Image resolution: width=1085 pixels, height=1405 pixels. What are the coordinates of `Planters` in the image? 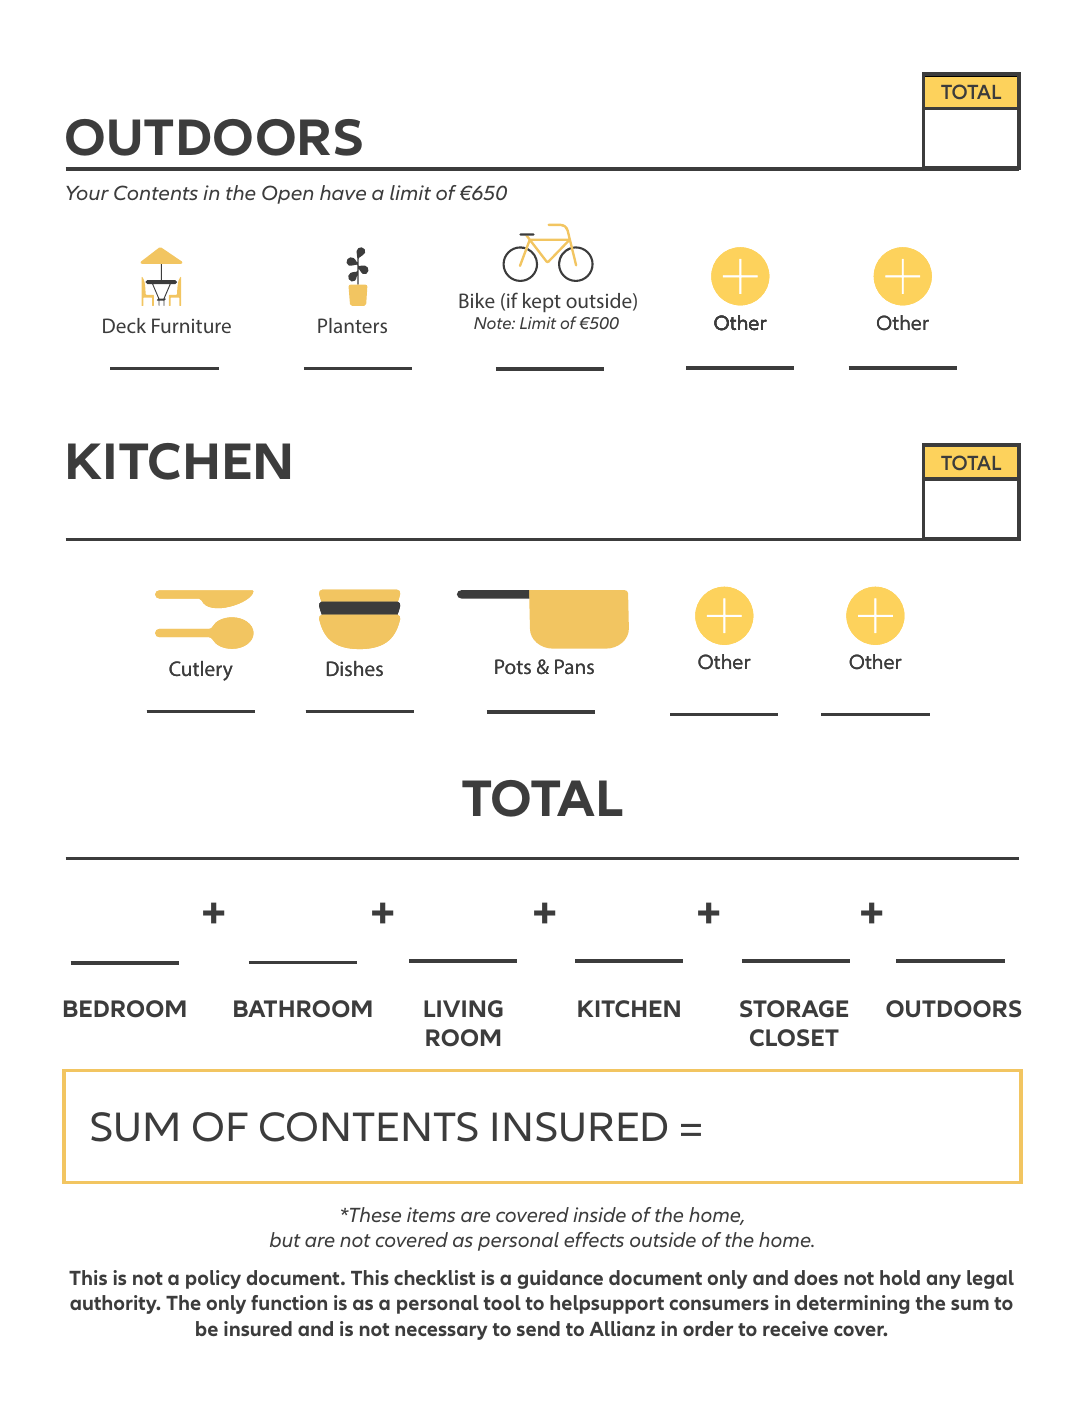 It's located at (352, 325).
